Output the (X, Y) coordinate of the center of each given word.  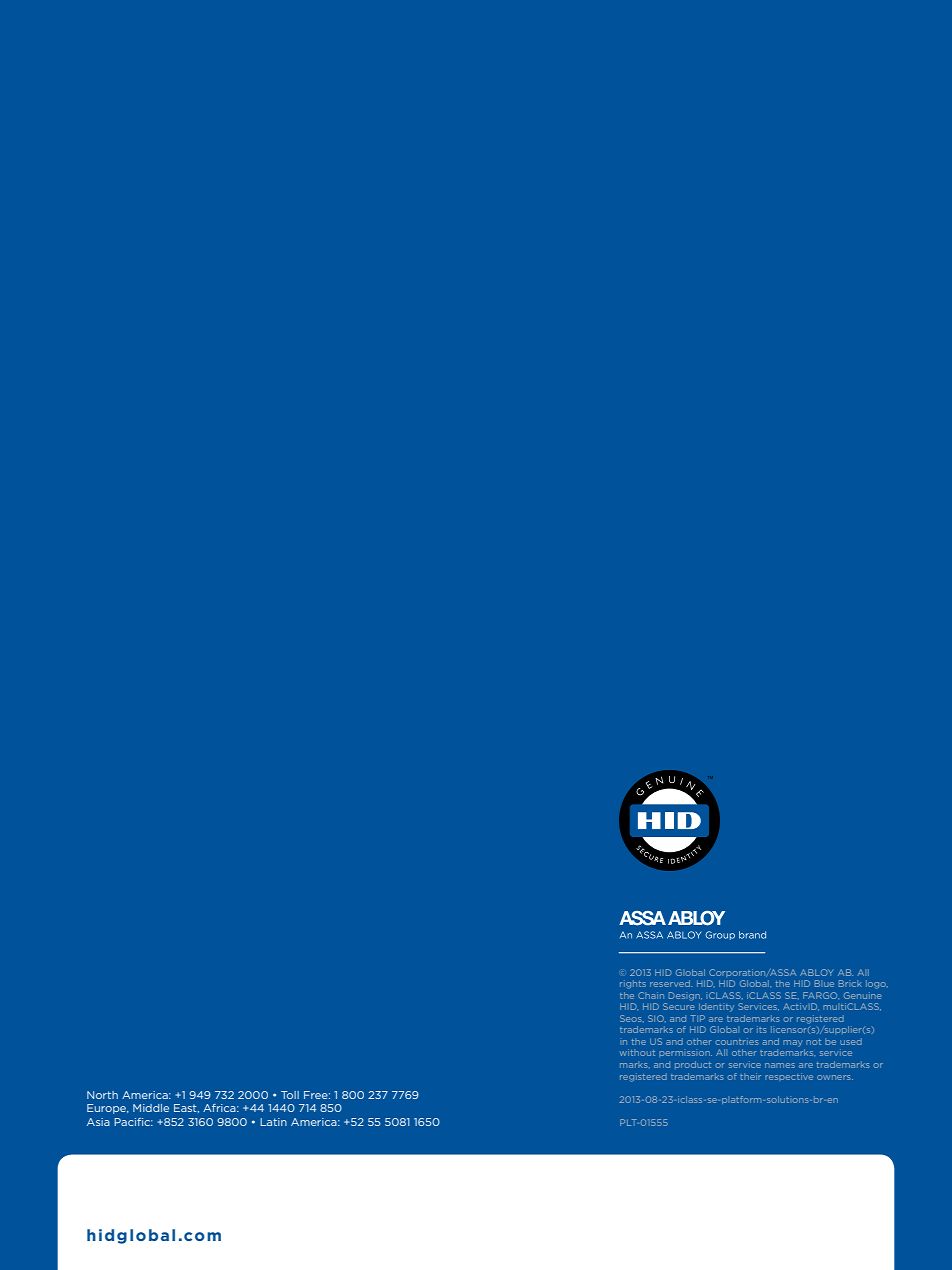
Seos (632, 1018)
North (102, 1095)
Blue (824, 983)
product (693, 1065)
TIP (698, 1018)
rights (633, 984)
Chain (651, 995)
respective (789, 1077)
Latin (273, 1122)
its (762, 1029)
